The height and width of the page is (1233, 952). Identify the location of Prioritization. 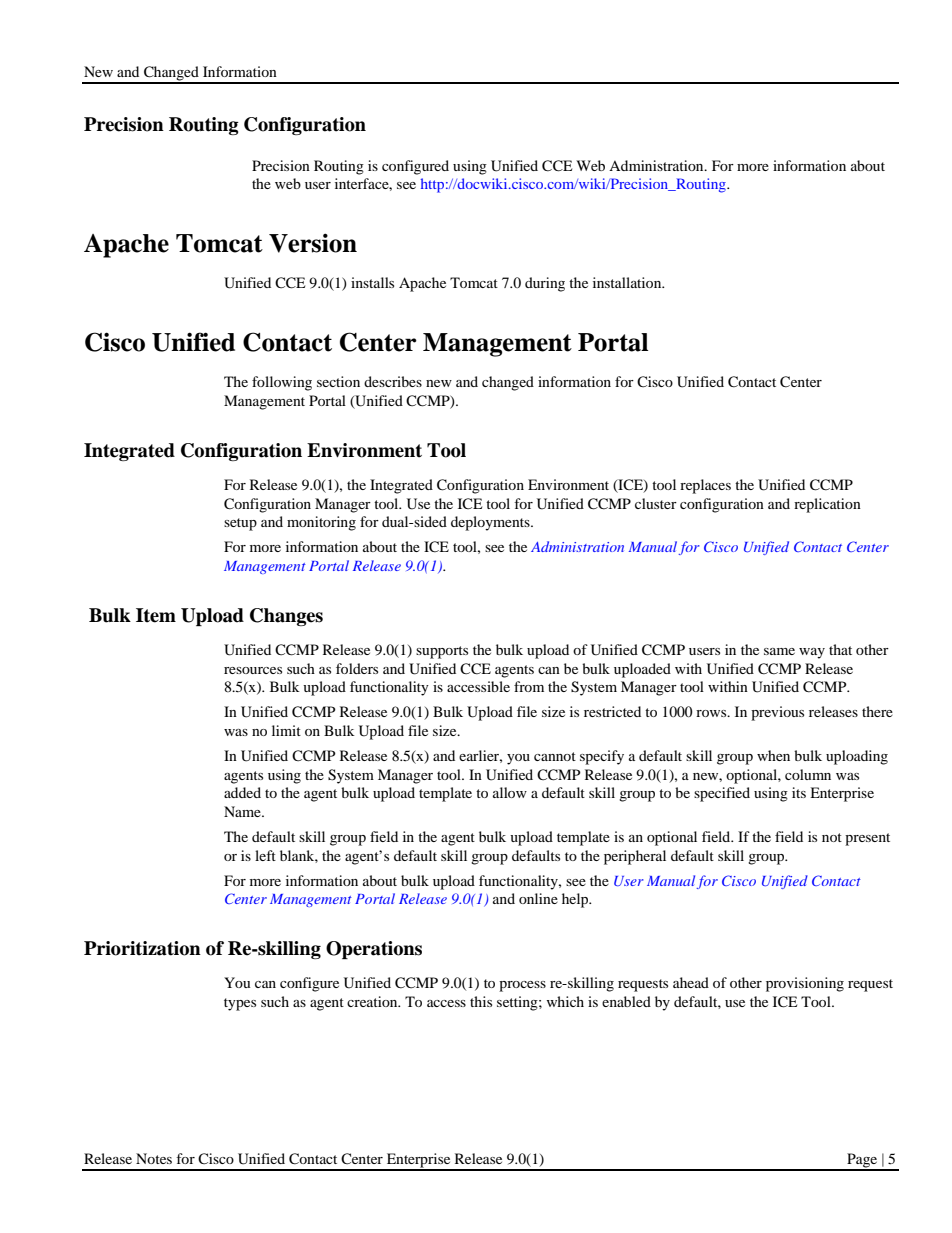
(142, 948).
